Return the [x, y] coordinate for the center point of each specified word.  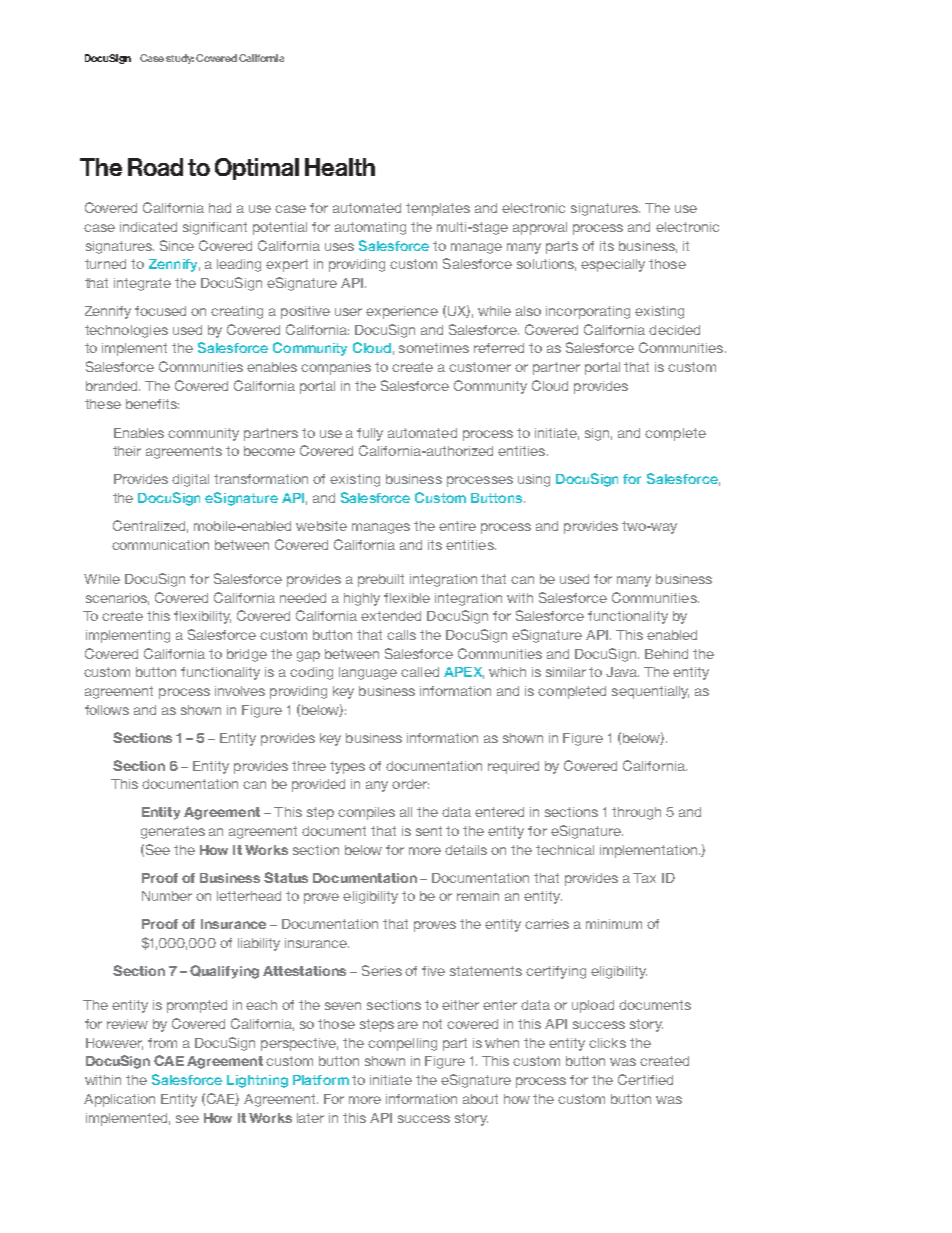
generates [173, 832]
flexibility [202, 617]
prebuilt [381, 580]
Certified [645, 1079]
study [180, 59]
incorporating [588, 312]
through [636, 813]
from [162, 1043]
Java [622, 672]
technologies [126, 331]
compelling [402, 1044]
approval [540, 228]
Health [340, 167]
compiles [366, 813]
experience [402, 312]
